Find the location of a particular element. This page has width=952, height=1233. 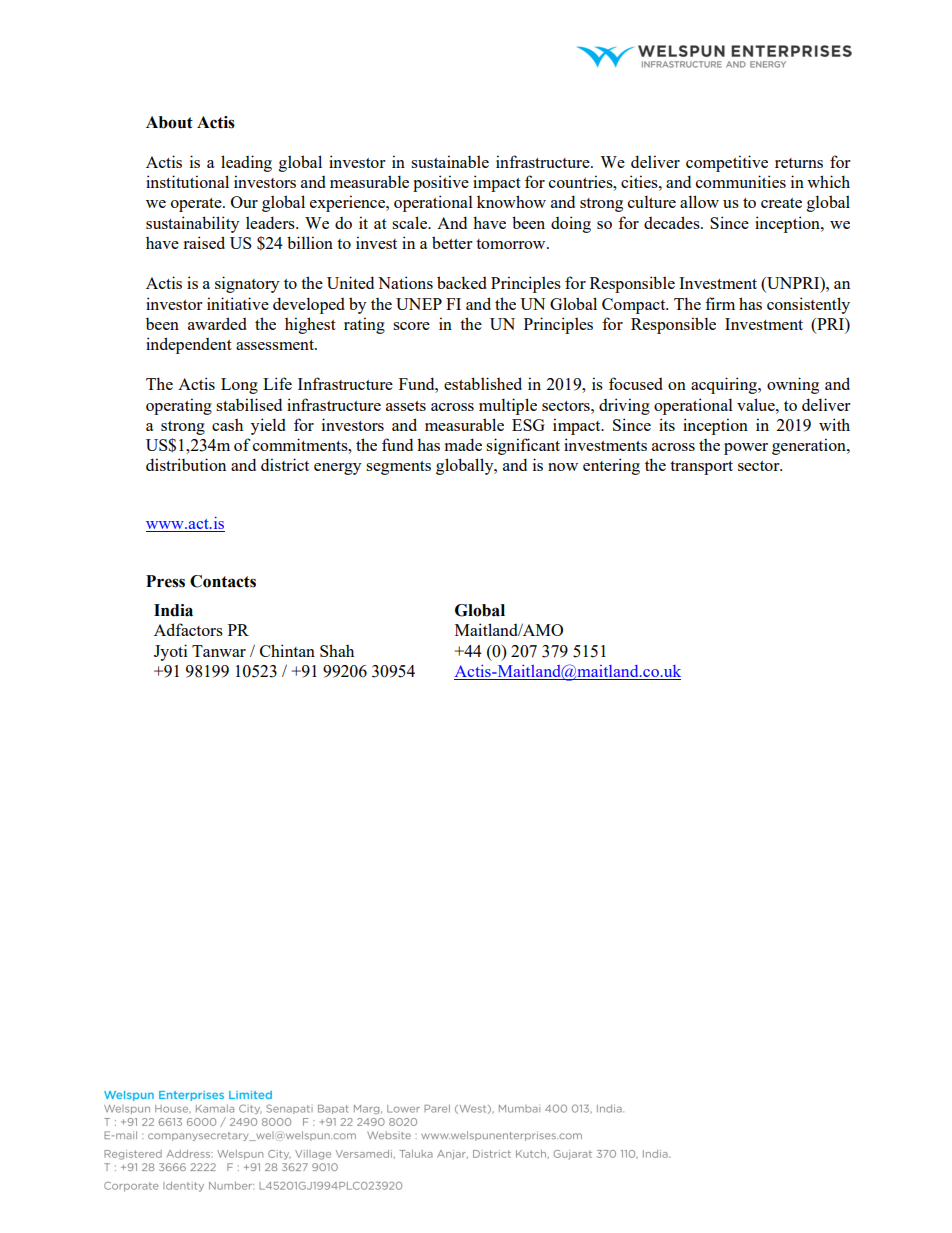

Chintan is located at coordinates (287, 650).
